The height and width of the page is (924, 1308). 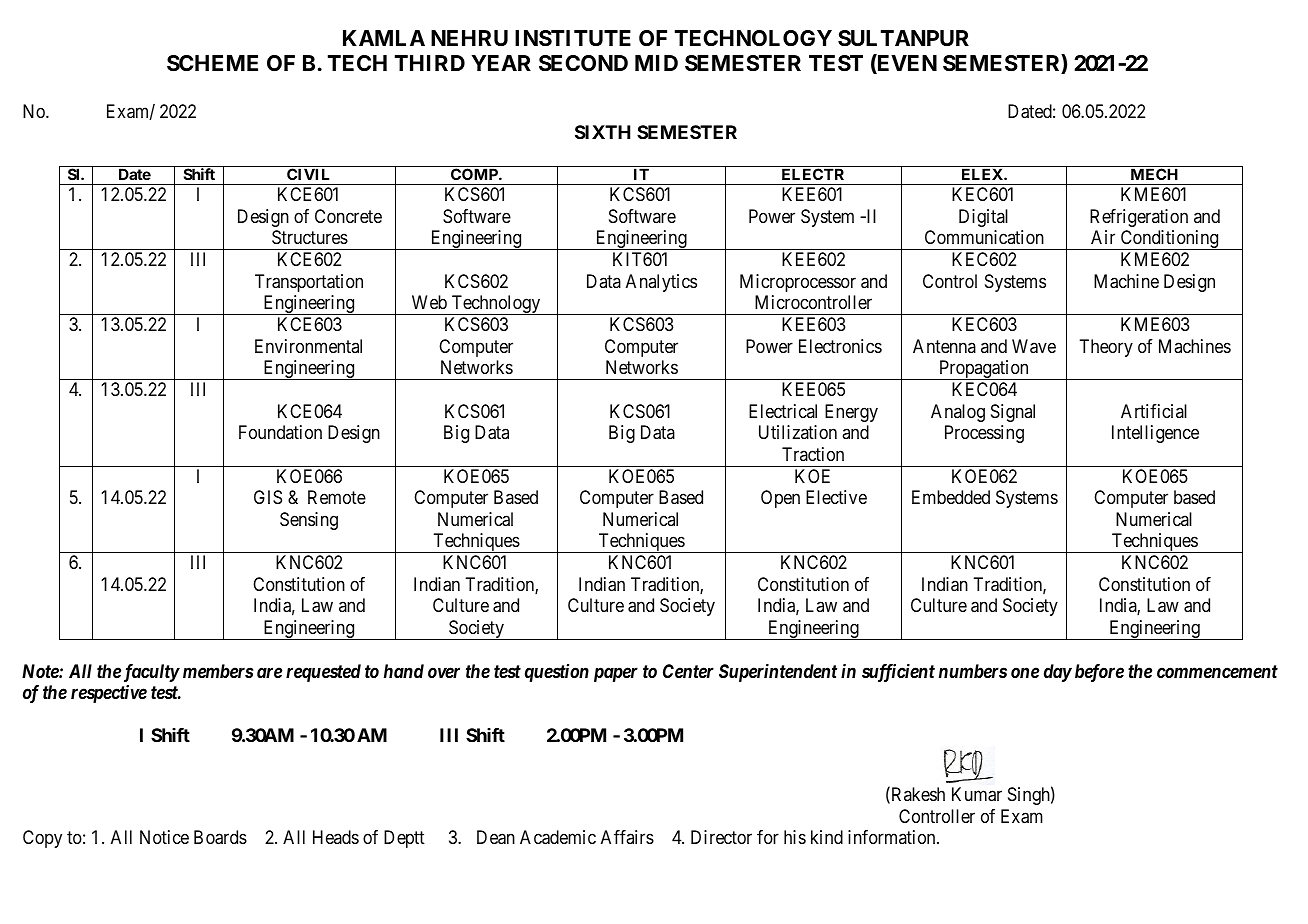 I want to click on Kumar, so click(x=977, y=794).
